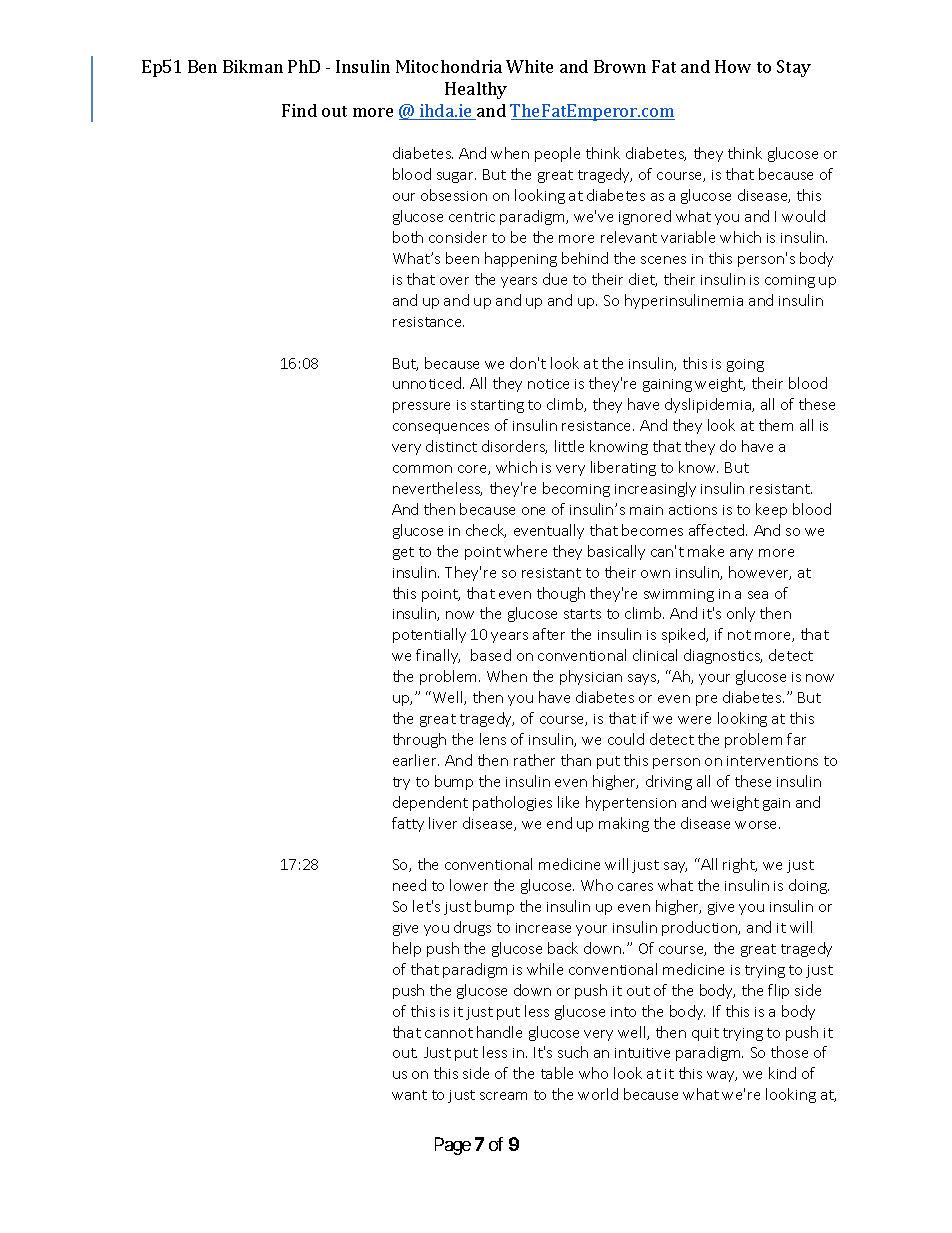 This screenshot has height=1233, width=952. I want to click on disorders, so click(514, 447).
